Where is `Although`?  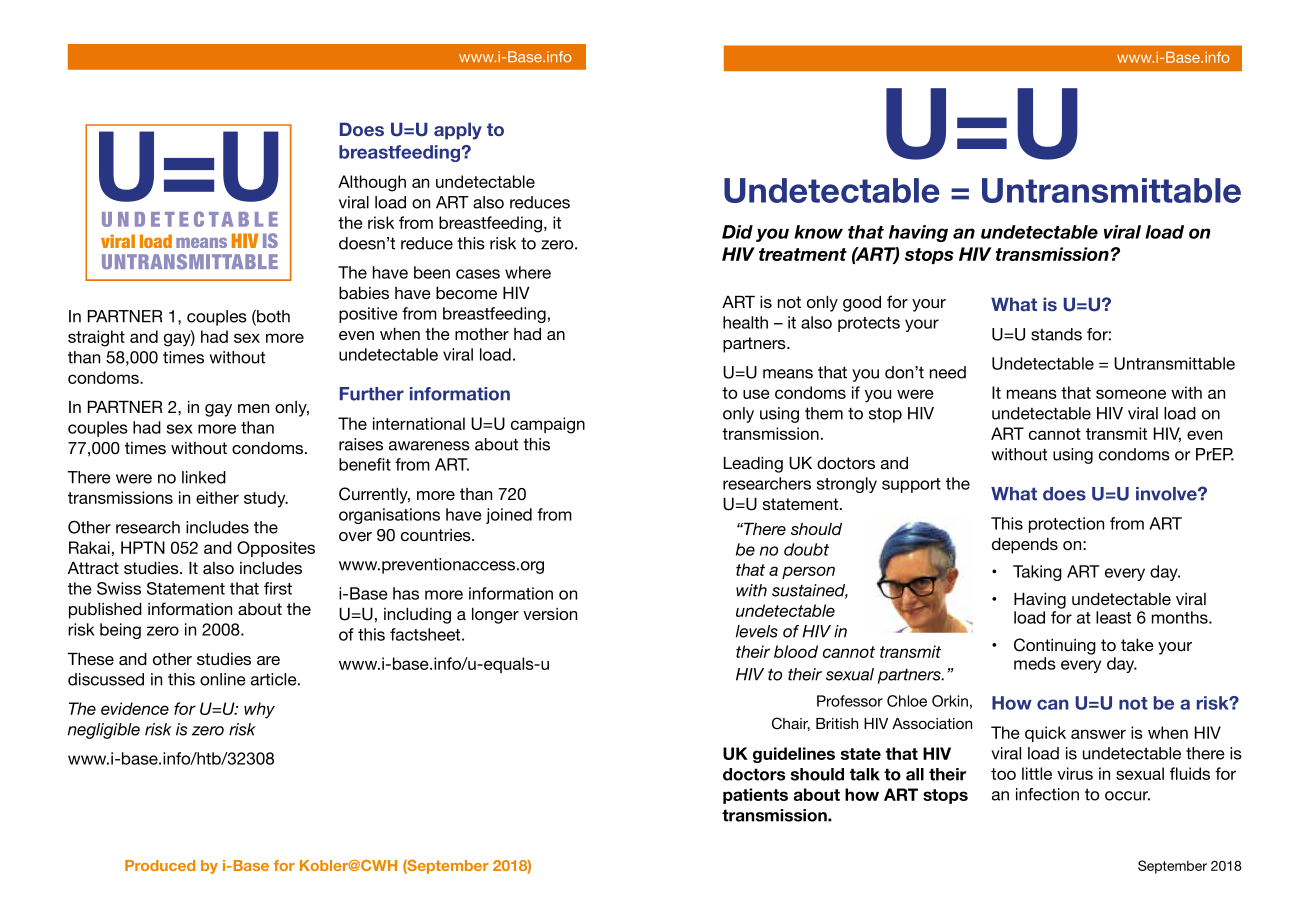 Although is located at coordinates (372, 183).
